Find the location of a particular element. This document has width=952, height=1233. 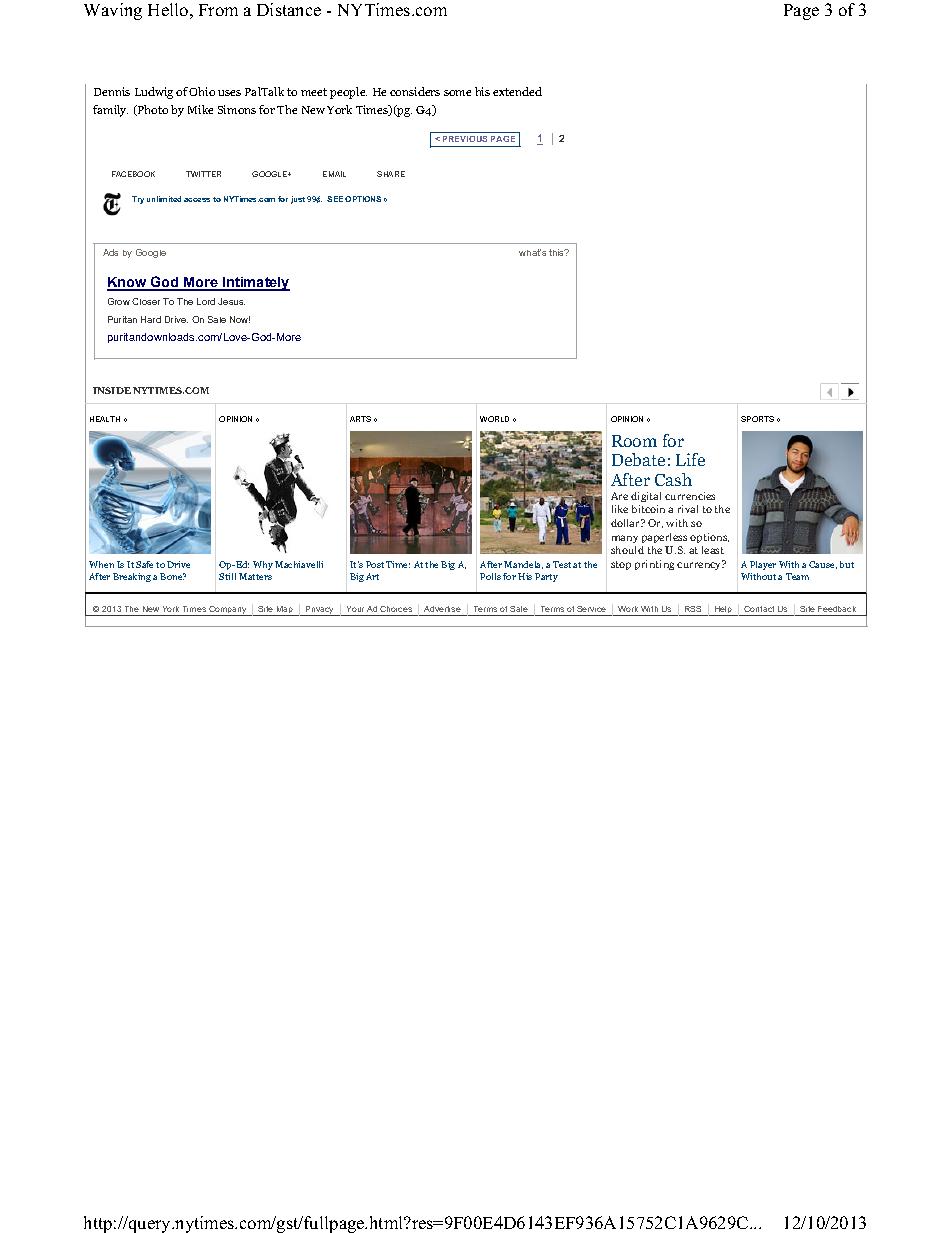

Intimately is located at coordinates (255, 284).
